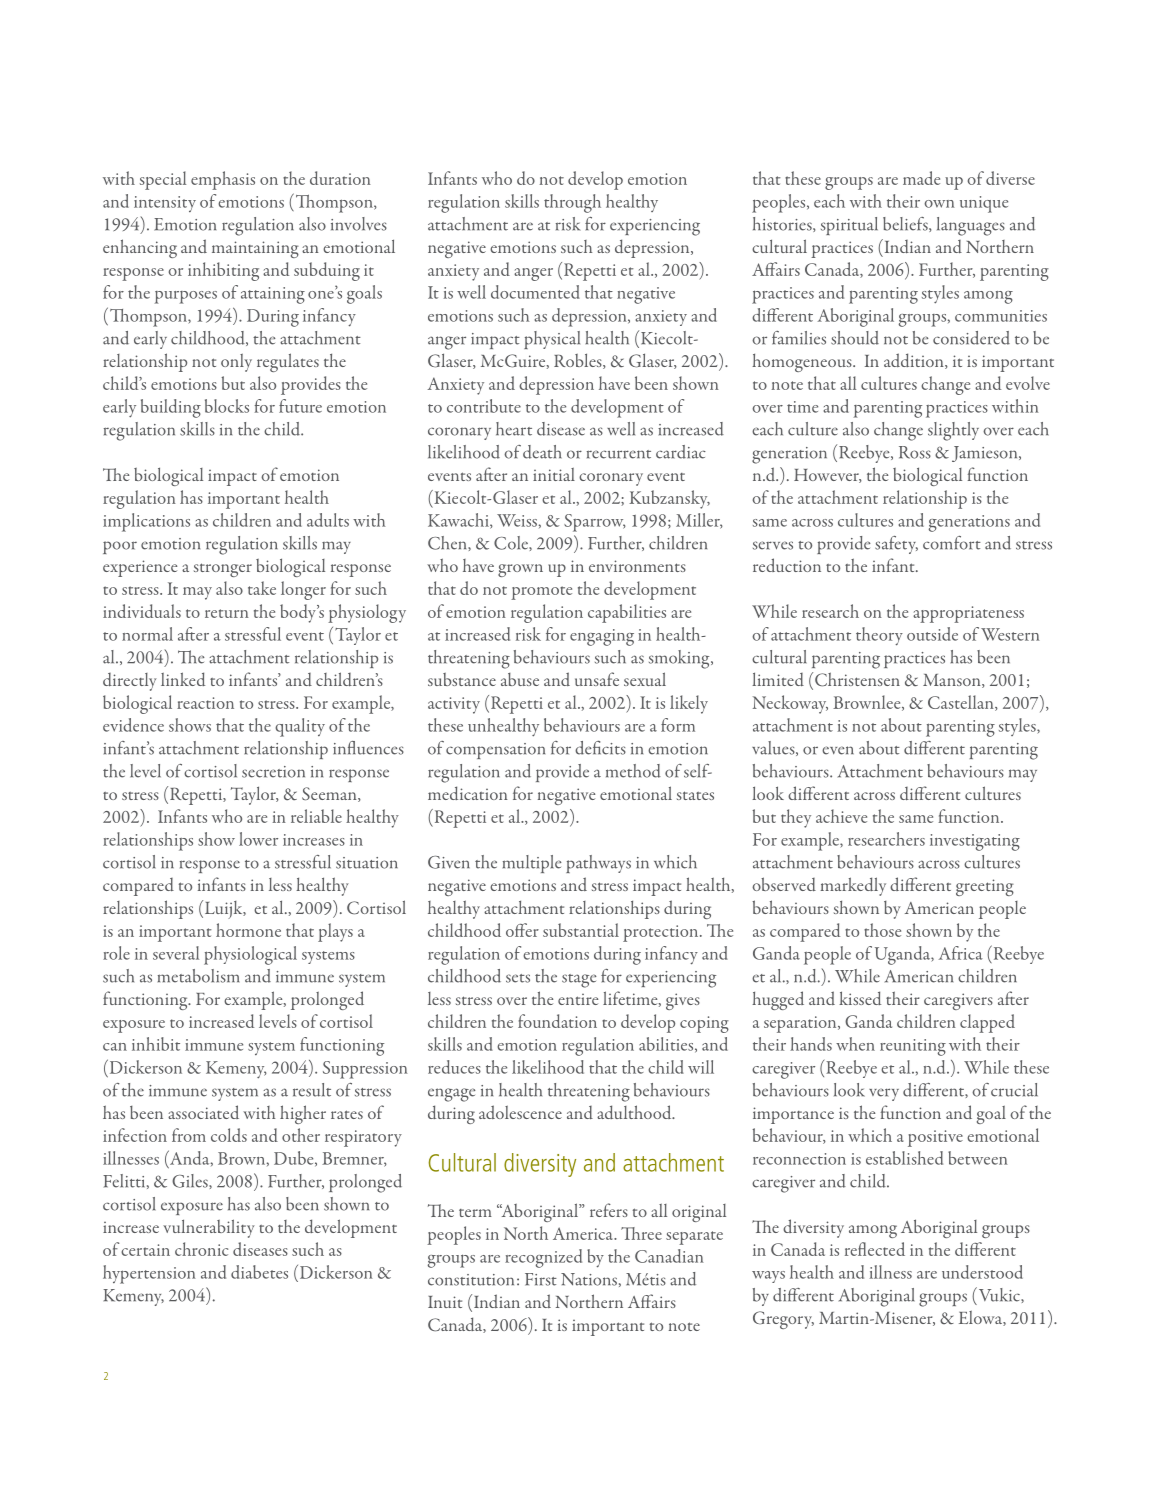  I want to click on Jamieson, so click(986, 454).
